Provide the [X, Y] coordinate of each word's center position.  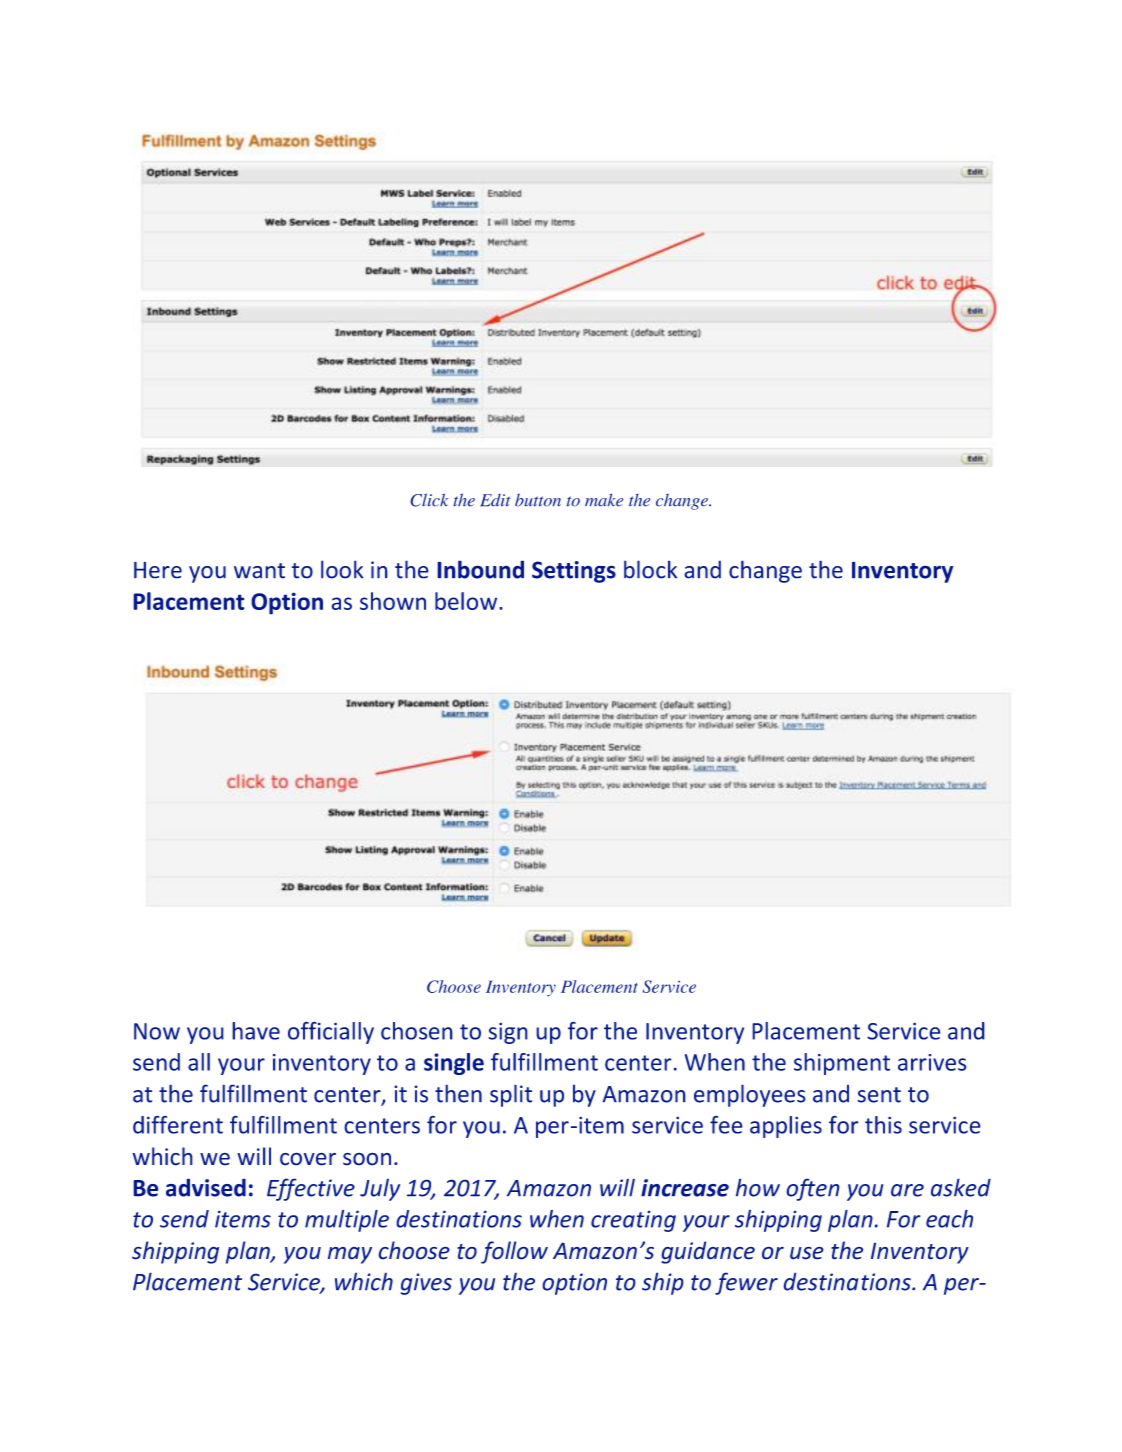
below [467, 601]
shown [393, 601]
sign [508, 1033]
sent [879, 1095]
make [604, 500]
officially [331, 1032]
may [350, 1255]
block [650, 569]
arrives [932, 1062]
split [511, 1095]
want [259, 571]
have [256, 1031]
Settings [574, 572]
